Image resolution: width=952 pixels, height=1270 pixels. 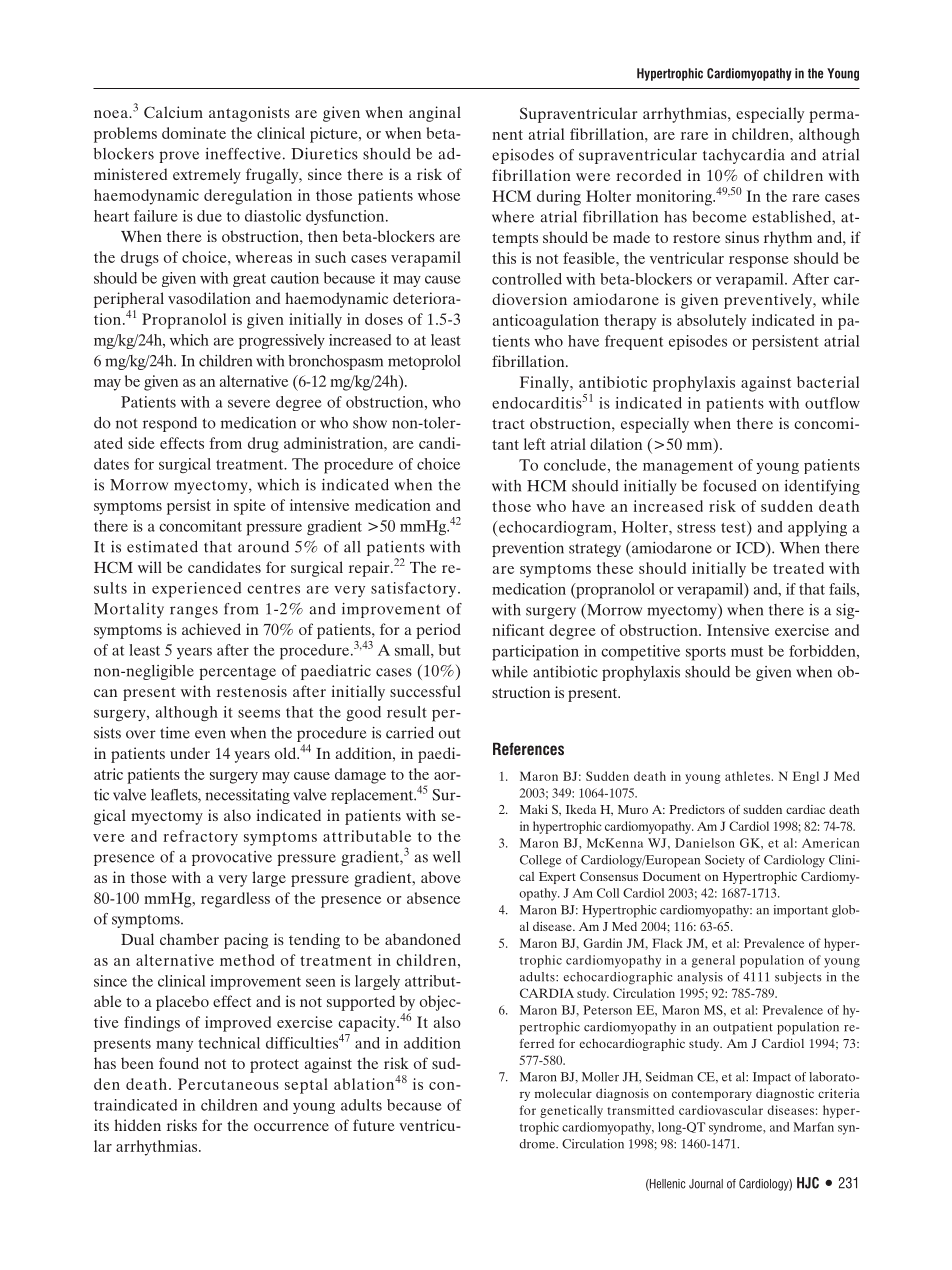 I want to click on period, so click(x=438, y=631).
